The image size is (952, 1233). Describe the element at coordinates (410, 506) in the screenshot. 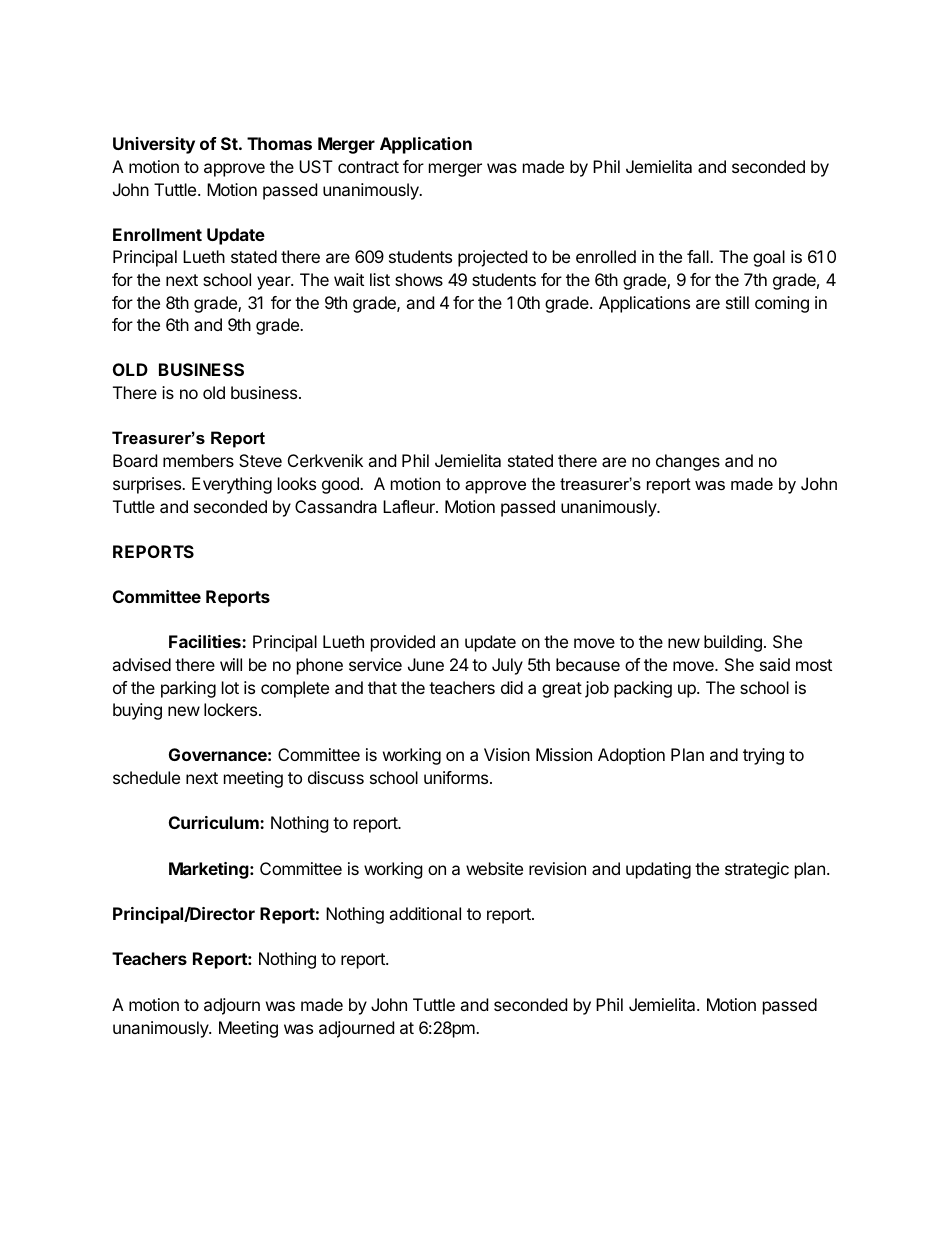

I see `Lafleur` at that location.
